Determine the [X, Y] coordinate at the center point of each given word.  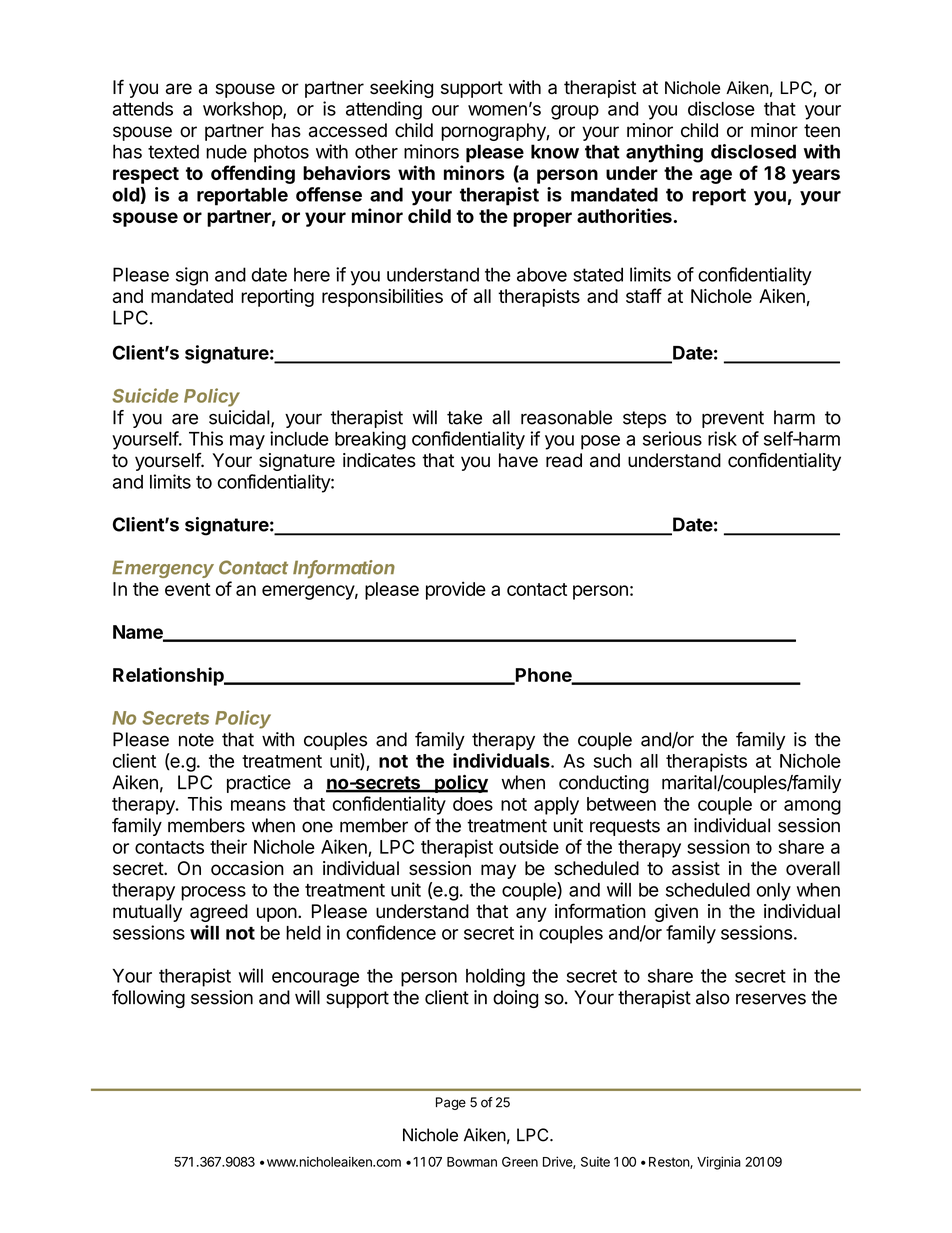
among [812, 807]
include [299, 438]
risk [722, 438]
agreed [219, 913]
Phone [544, 676]
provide [456, 590]
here [312, 274]
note [196, 740]
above [542, 274]
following [148, 999]
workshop [243, 111]
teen [822, 131]
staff [644, 295]
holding [495, 977]
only [774, 892]
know [555, 151]
